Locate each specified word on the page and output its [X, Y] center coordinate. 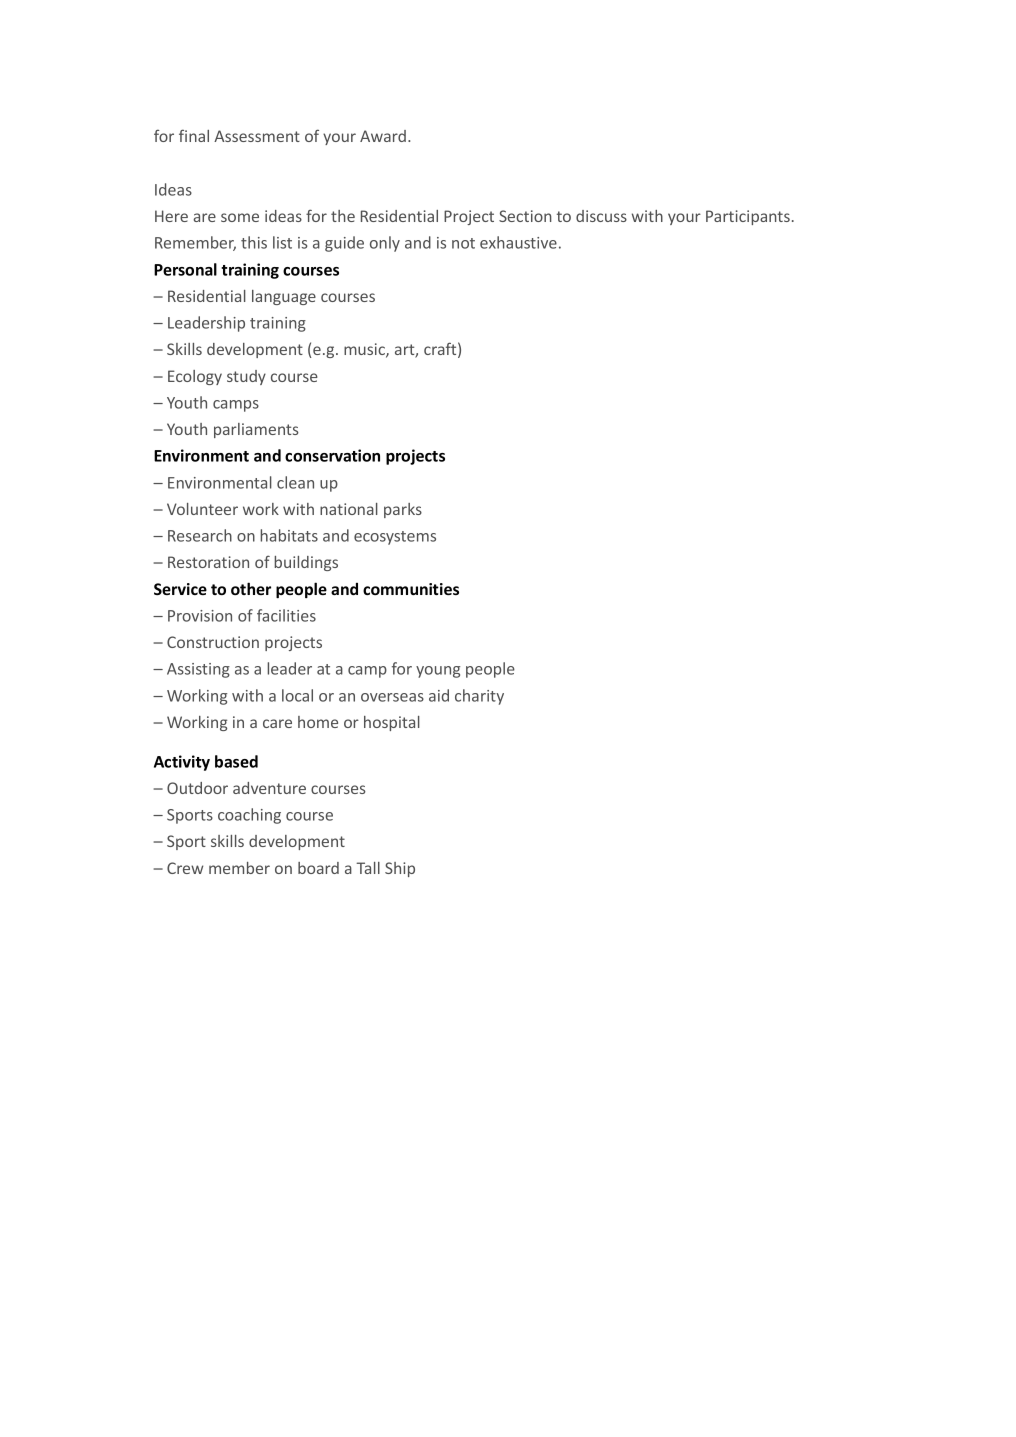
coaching [249, 816]
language [284, 297]
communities [411, 589]
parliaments [256, 430]
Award [383, 136]
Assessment [257, 136]
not [463, 243]
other [251, 588]
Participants [748, 217]
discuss [601, 216]
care [277, 723]
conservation [332, 455]
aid [439, 695]
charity [479, 697]
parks [403, 510]
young [438, 672]
